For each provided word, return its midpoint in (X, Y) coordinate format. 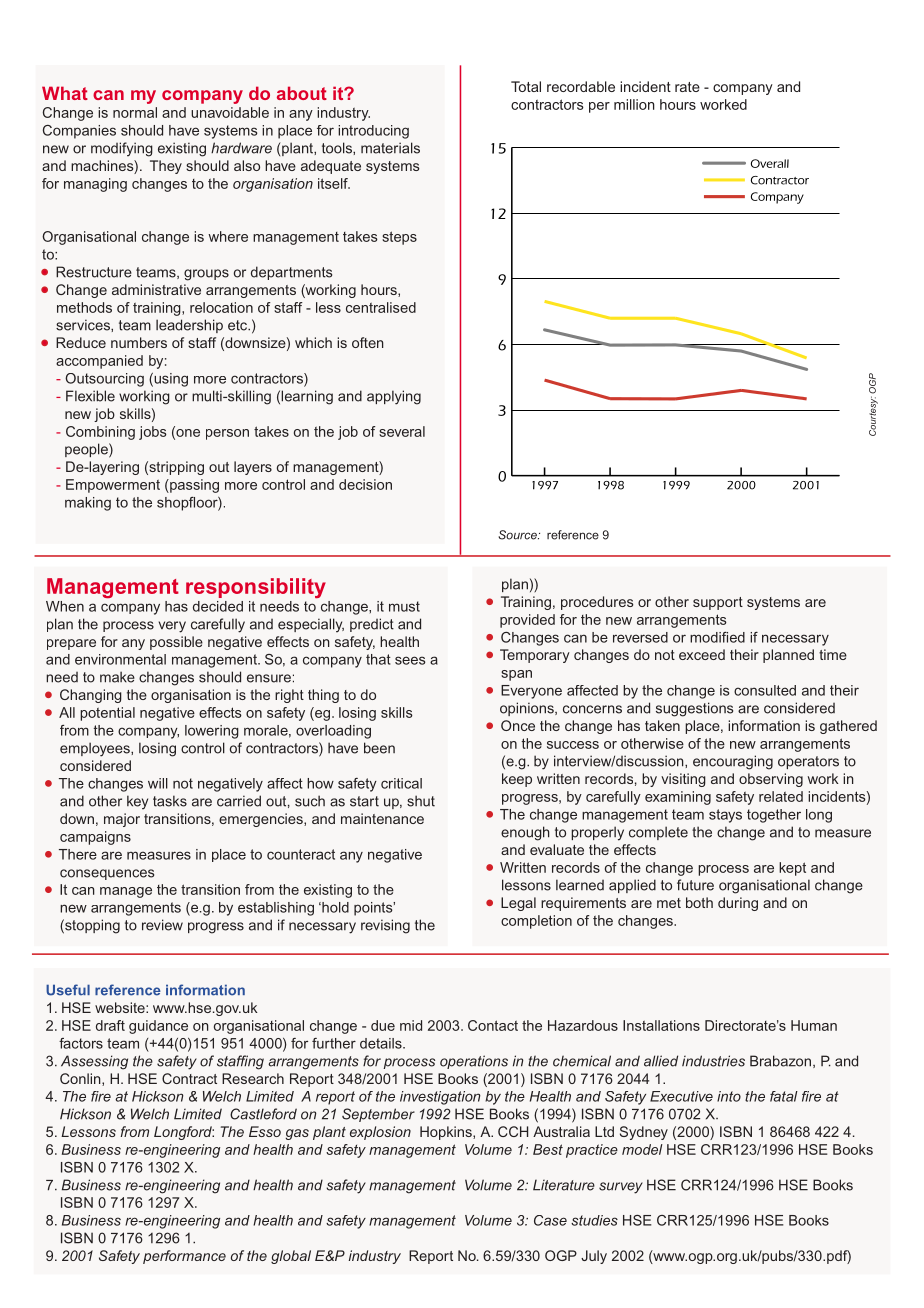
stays (725, 816)
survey (621, 1188)
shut (421, 801)
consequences (107, 874)
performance (184, 1257)
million (634, 104)
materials (390, 148)
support (718, 603)
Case (550, 1220)
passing (193, 486)
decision (365, 484)
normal (135, 112)
